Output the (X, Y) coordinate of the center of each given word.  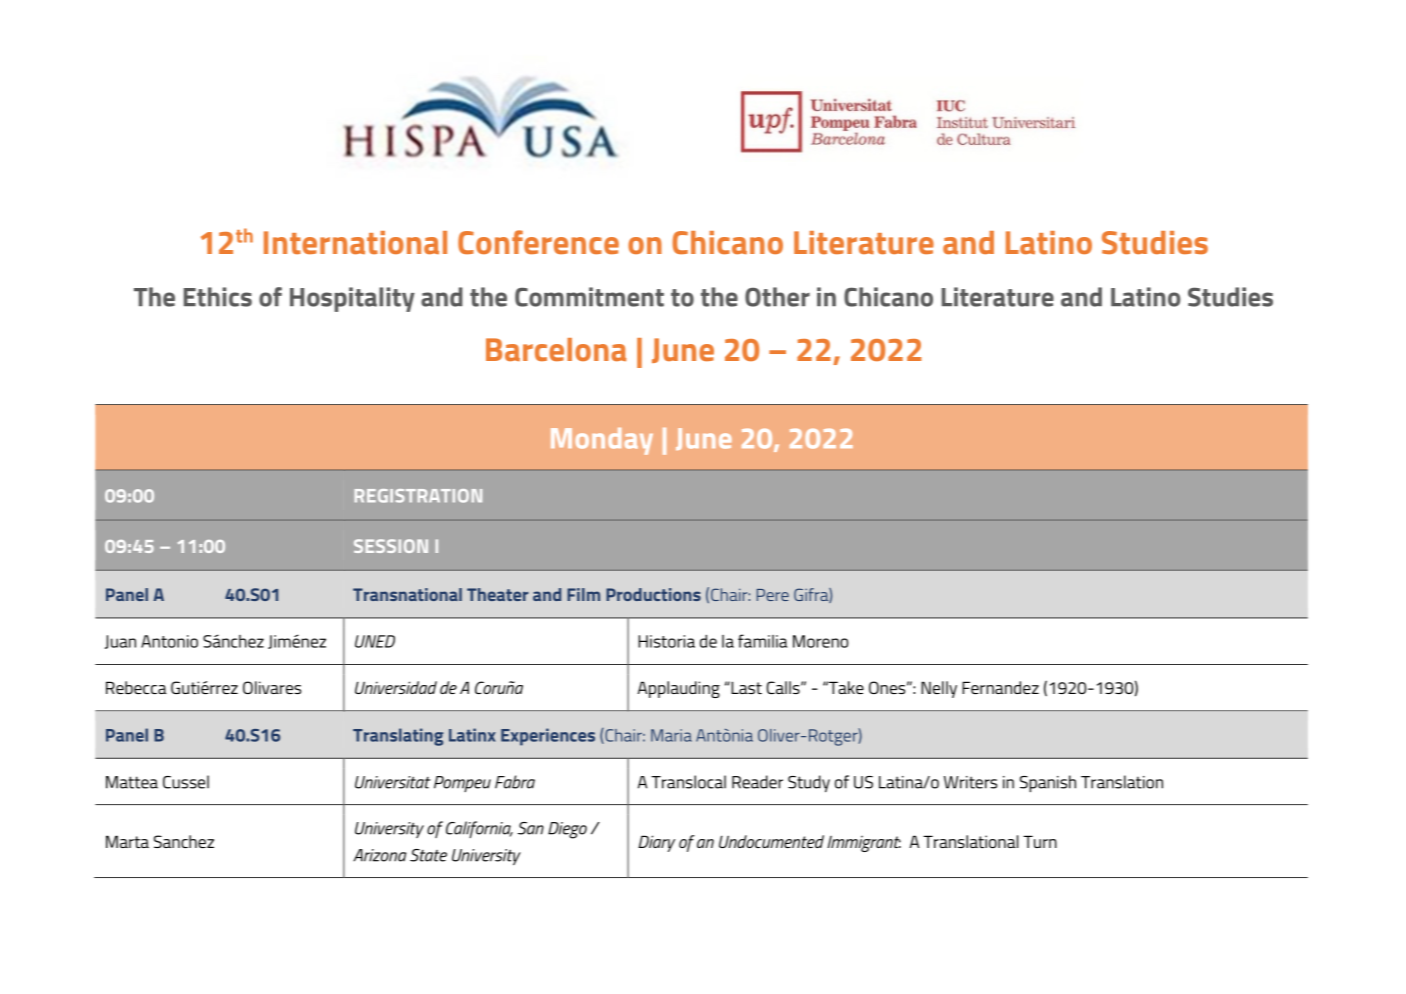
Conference (538, 242)
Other (777, 297)
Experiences (548, 737)
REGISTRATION (418, 496)
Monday (602, 441)
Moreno (820, 641)
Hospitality (352, 299)
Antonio (169, 641)
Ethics (218, 297)
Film (583, 594)
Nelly (939, 689)
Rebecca (136, 687)
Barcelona (556, 349)
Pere (773, 595)
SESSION (391, 546)
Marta (127, 841)
